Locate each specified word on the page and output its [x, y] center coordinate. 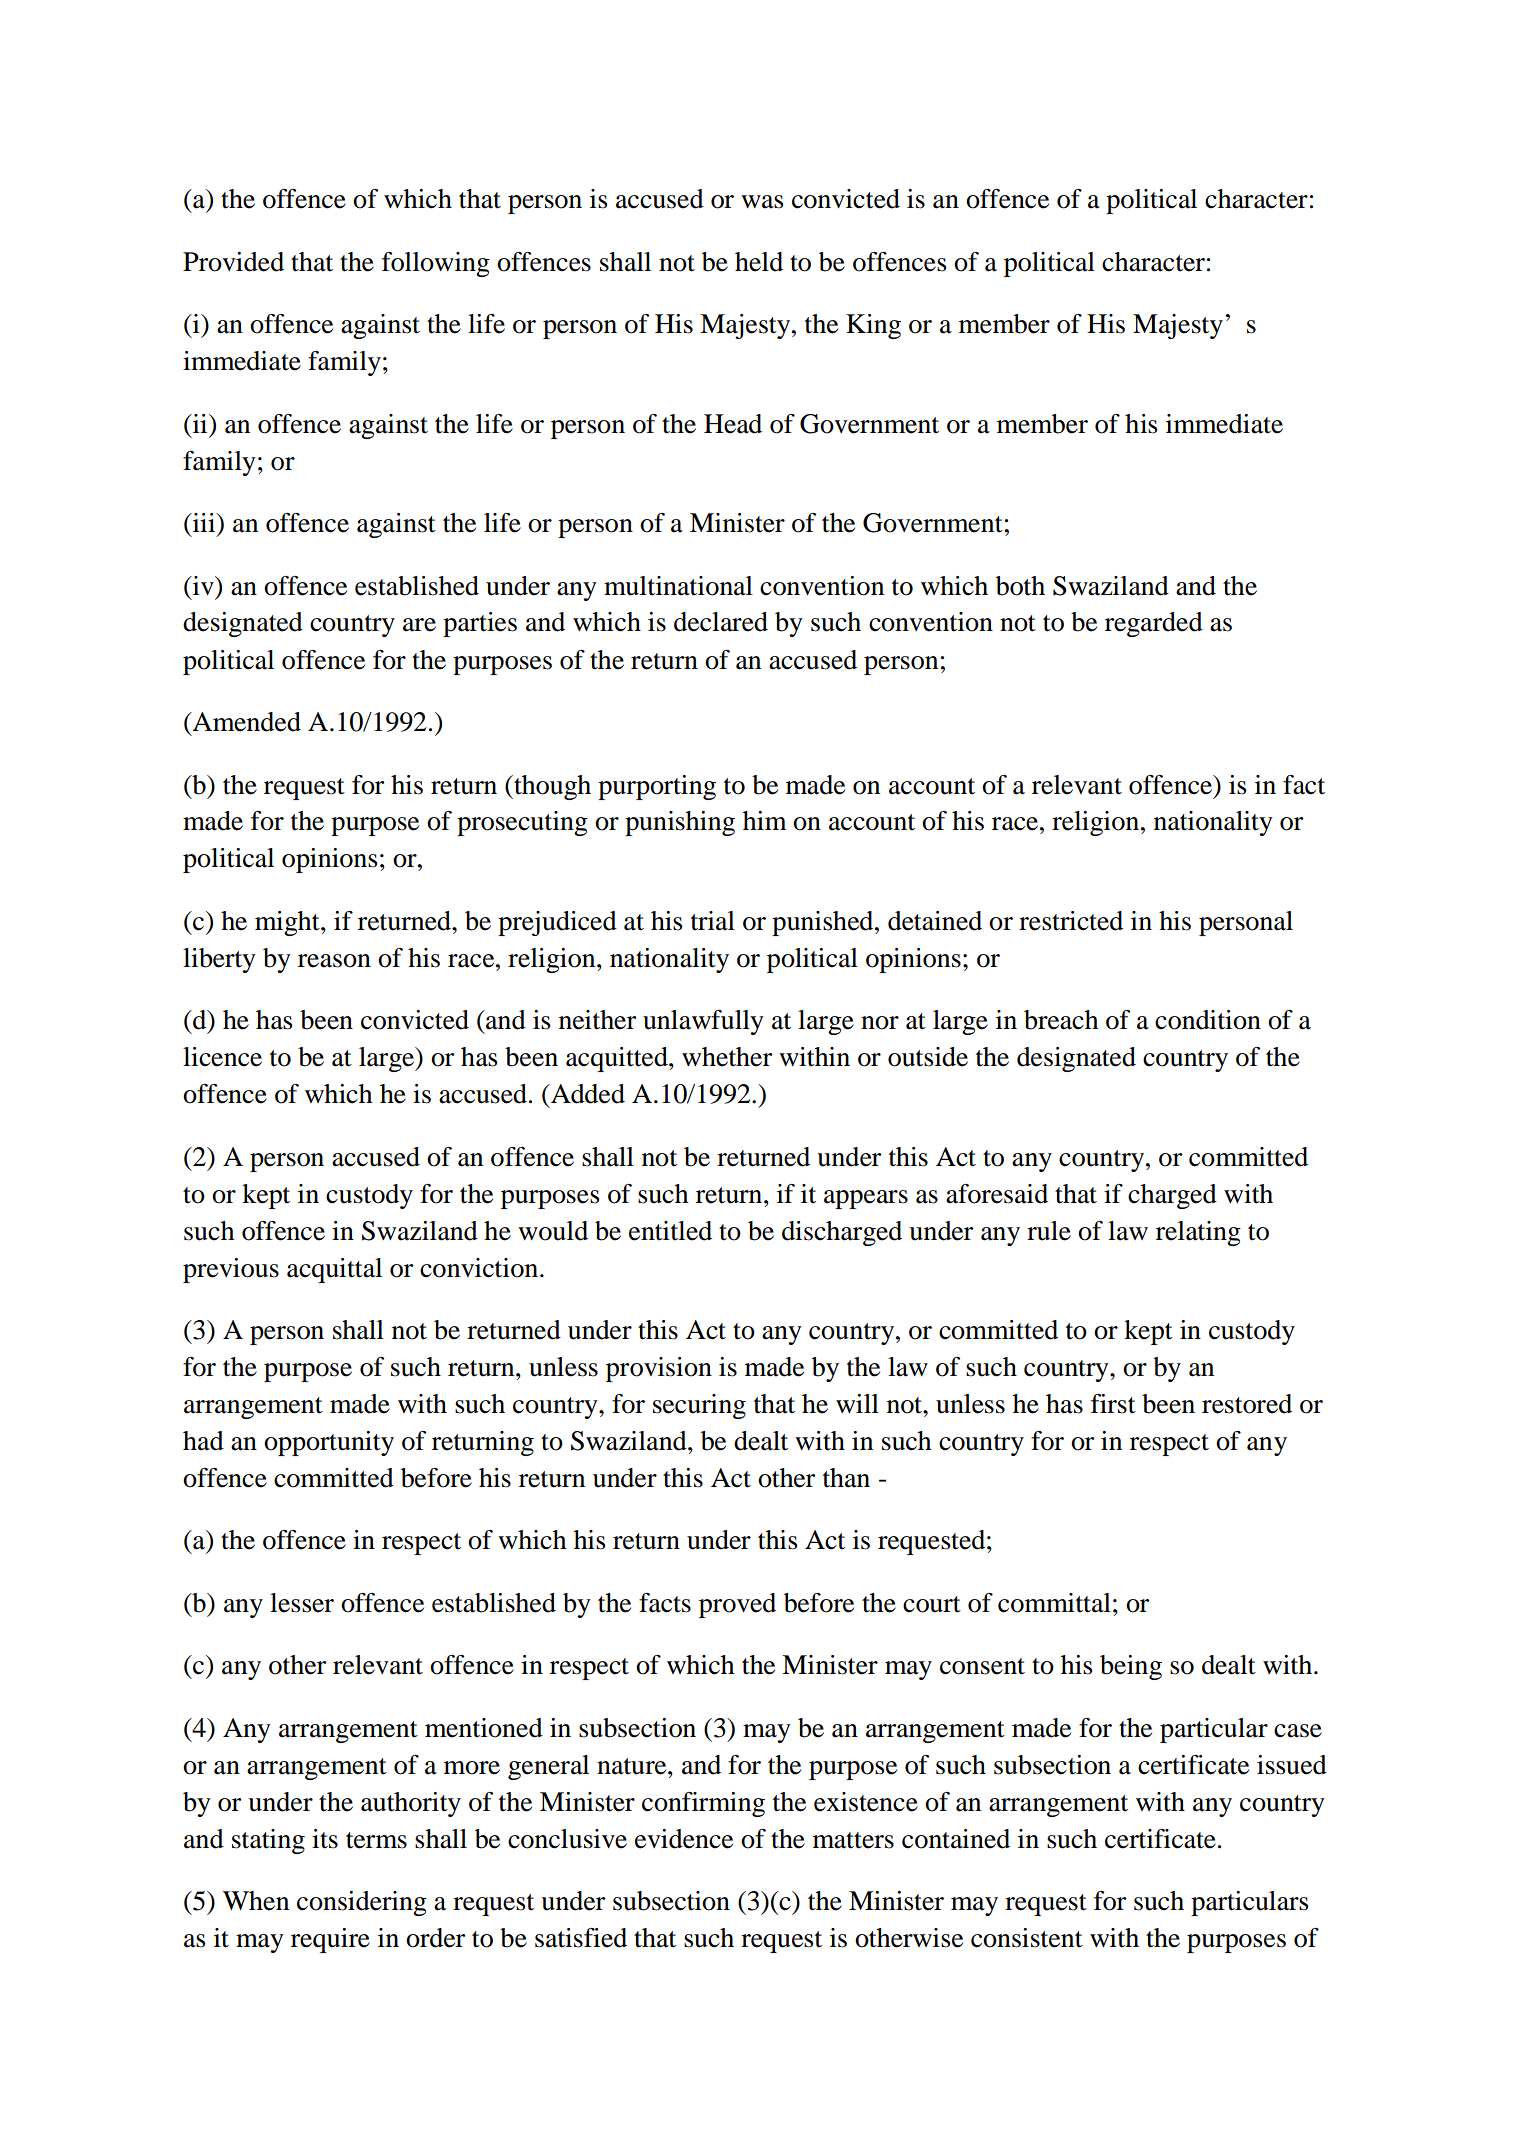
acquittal [334, 1270]
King [873, 326]
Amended [246, 722]
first [1113, 1404]
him [765, 820]
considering [362, 1903]
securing [699, 1406]
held [759, 262]
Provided [233, 262]
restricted [1071, 921]
